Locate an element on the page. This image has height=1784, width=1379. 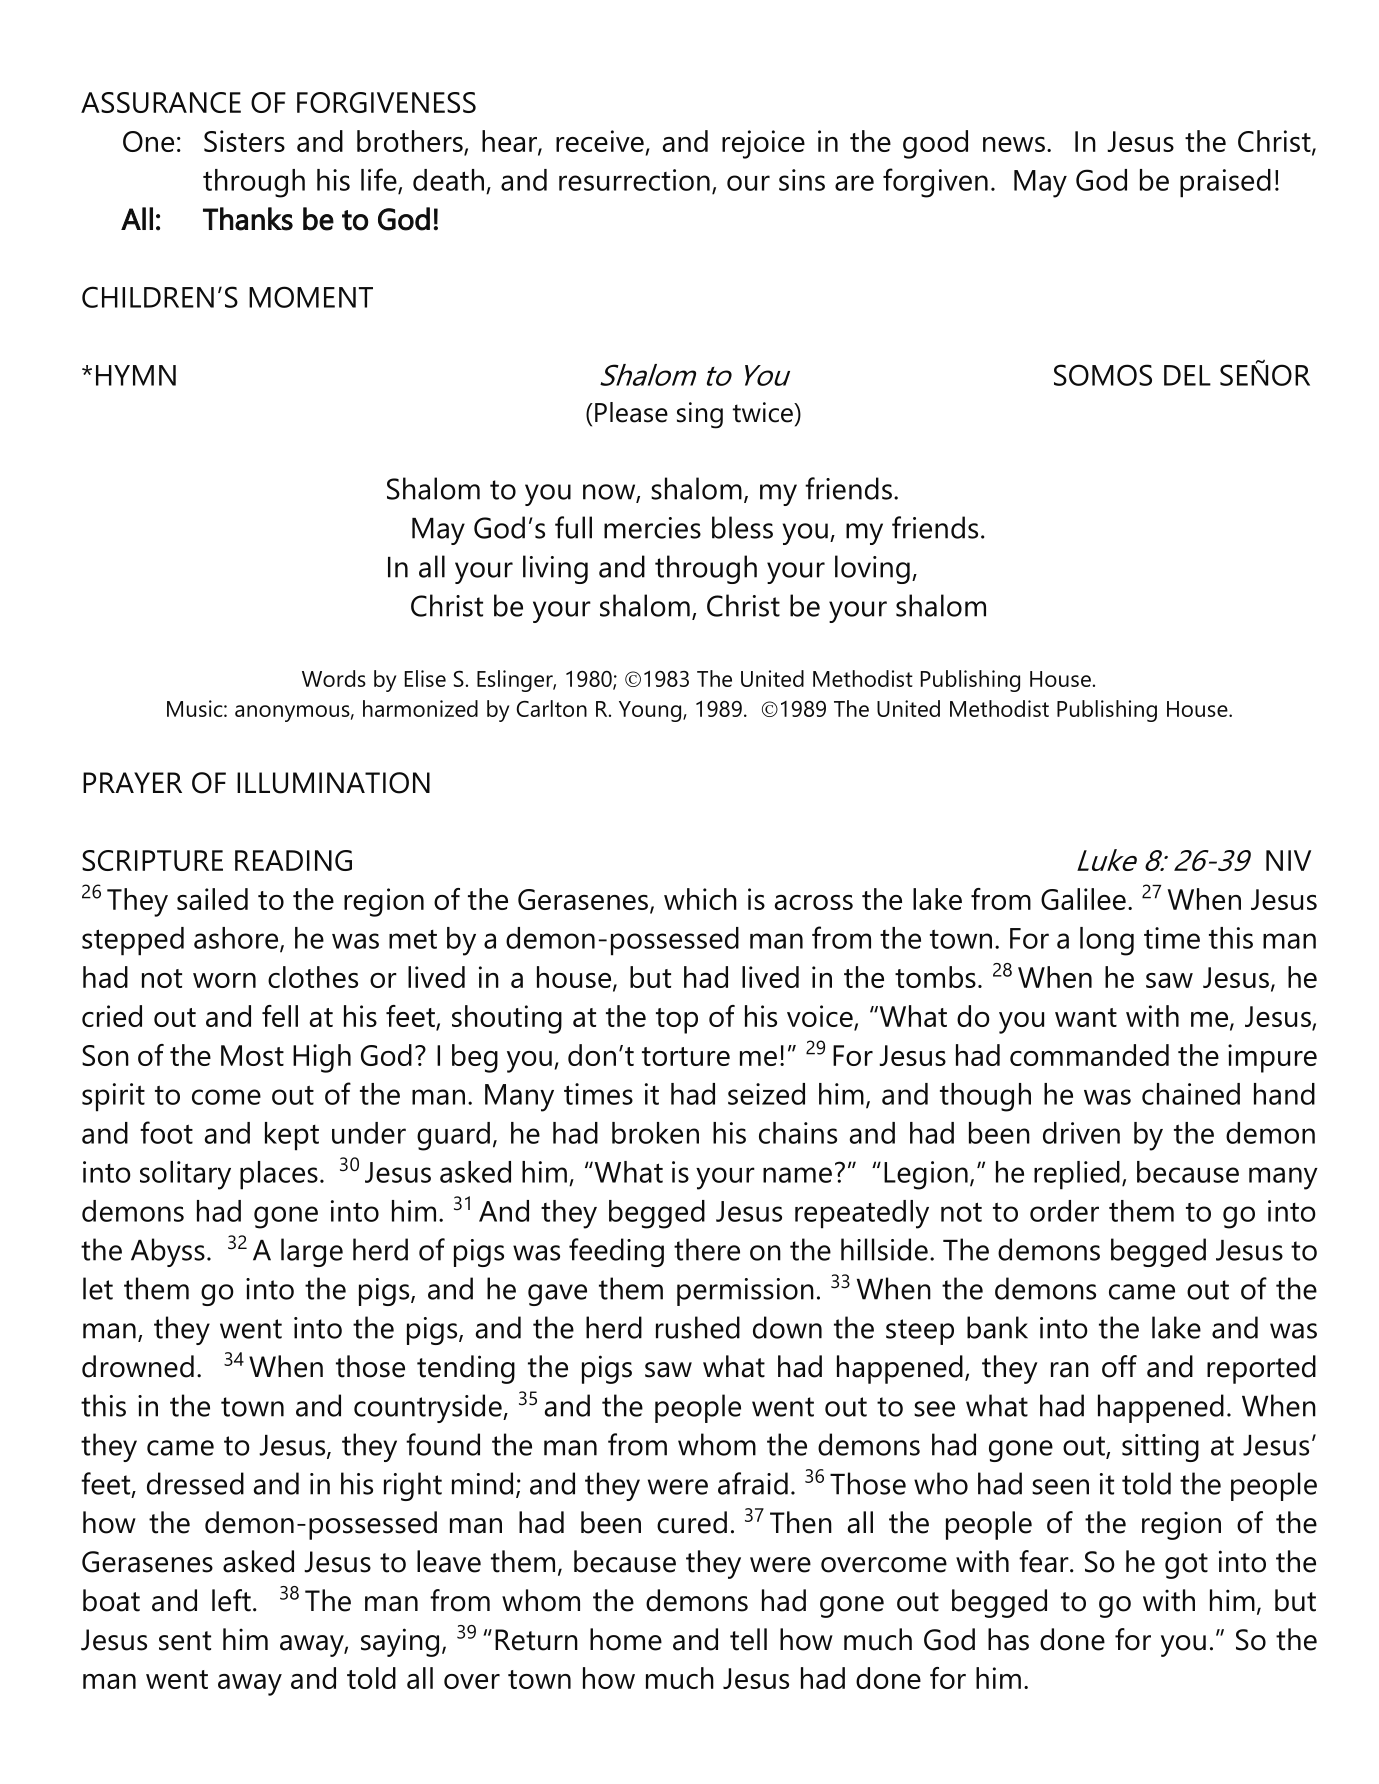
HYMN is located at coordinates (136, 375).
